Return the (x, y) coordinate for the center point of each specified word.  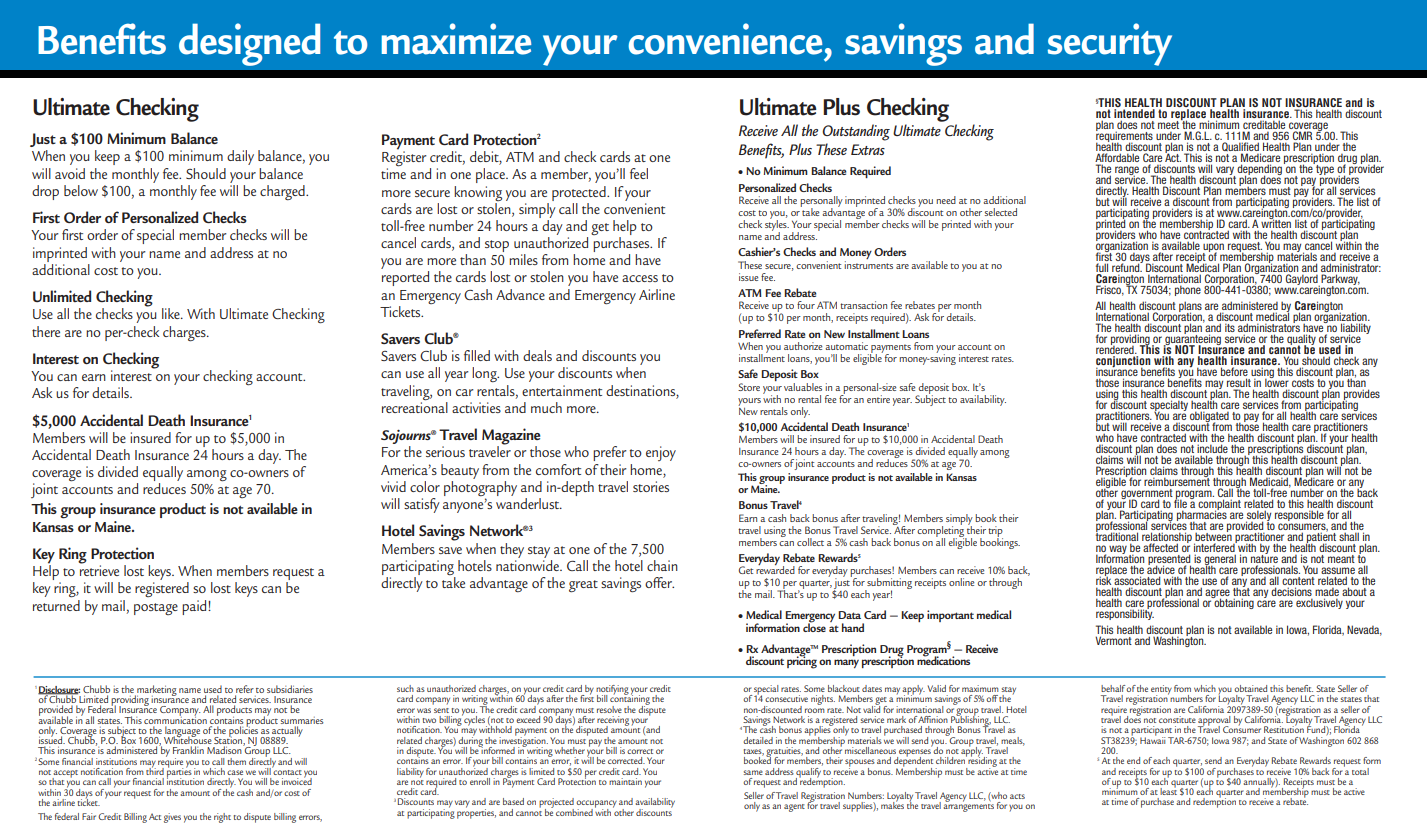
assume (1338, 570)
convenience (725, 39)
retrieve (99, 569)
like (172, 313)
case (235, 772)
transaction (863, 305)
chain (662, 565)
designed (249, 44)
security (1110, 44)
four (806, 305)
